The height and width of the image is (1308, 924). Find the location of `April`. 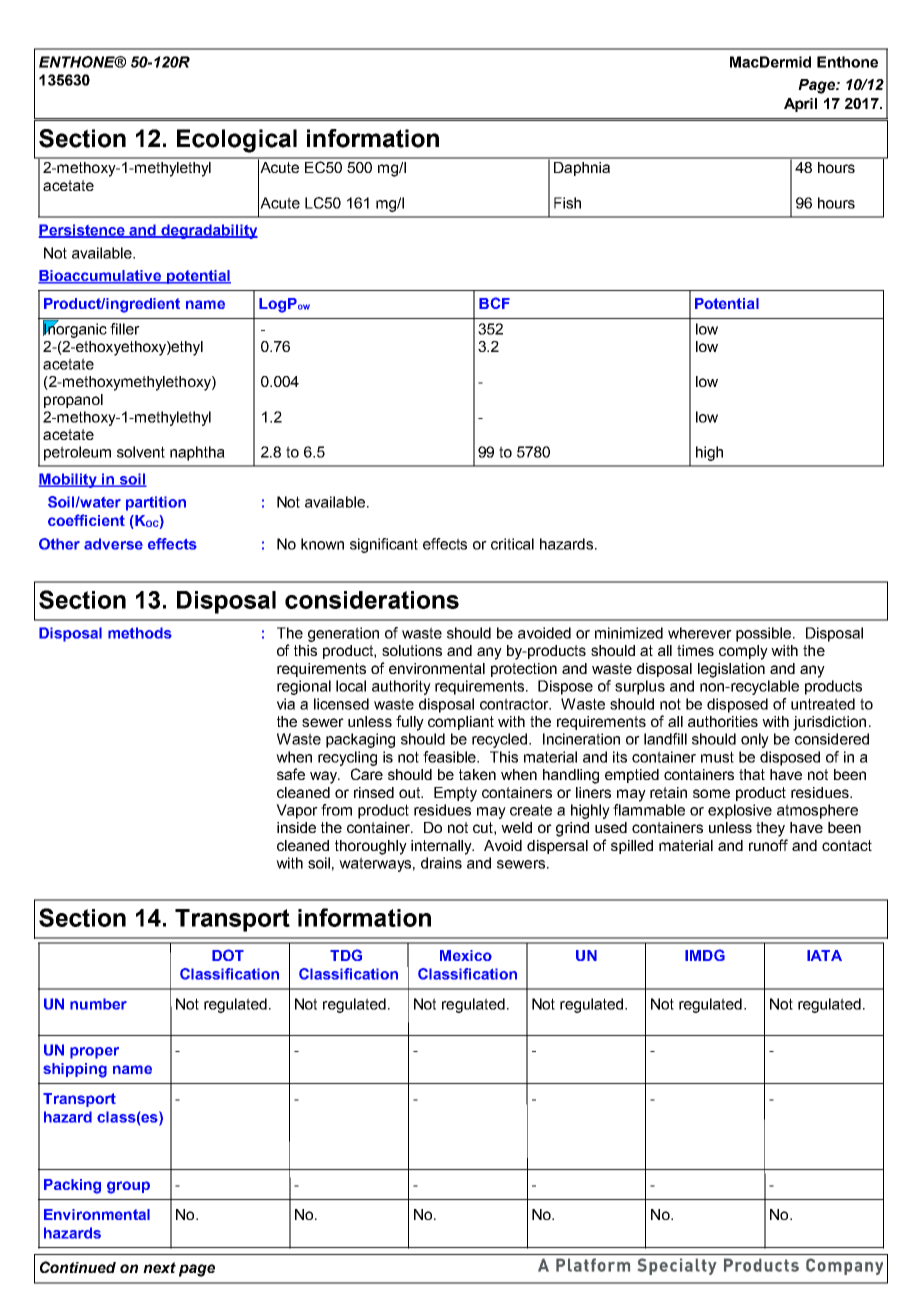

April is located at coordinates (800, 105).
